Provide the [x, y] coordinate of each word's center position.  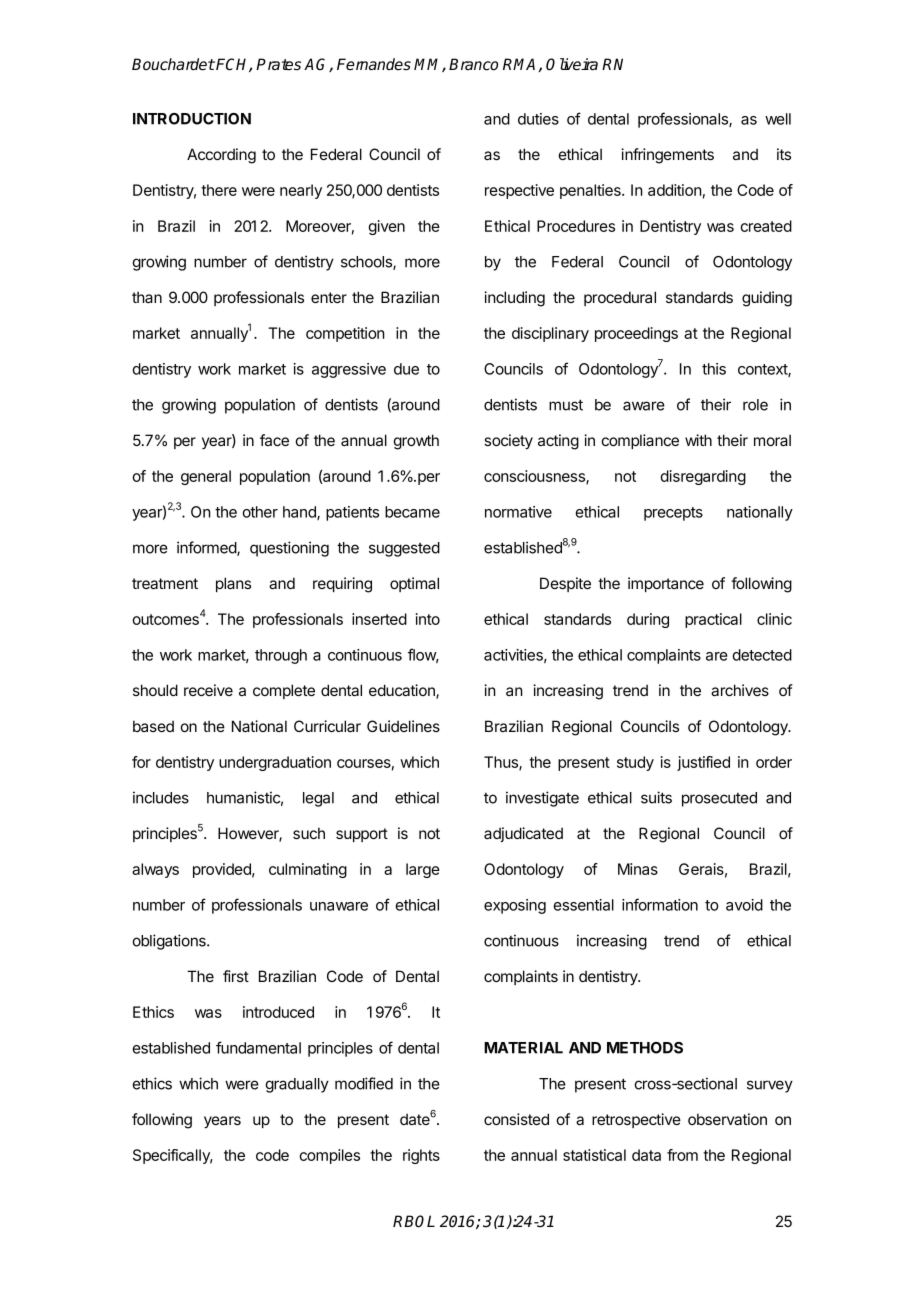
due [406, 369]
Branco [473, 64]
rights [421, 1156]
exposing [515, 906]
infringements [667, 156]
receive [208, 690]
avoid [744, 905]
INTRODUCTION [192, 119]
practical [713, 620]
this [714, 369]
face [274, 440]
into [428, 619]
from [682, 1155]
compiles [329, 1156]
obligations [170, 942]
